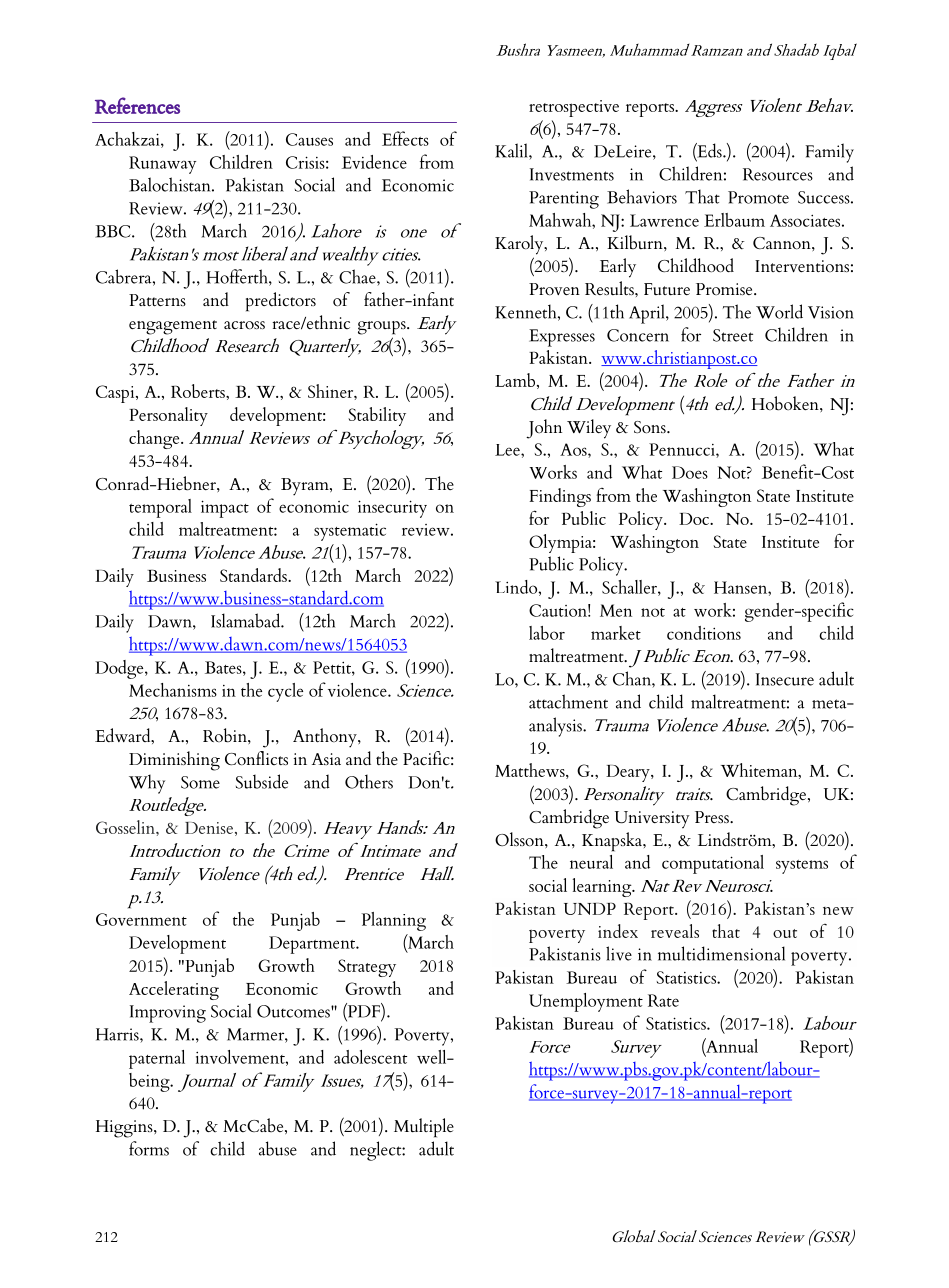  I want to click on forms, so click(149, 1148).
